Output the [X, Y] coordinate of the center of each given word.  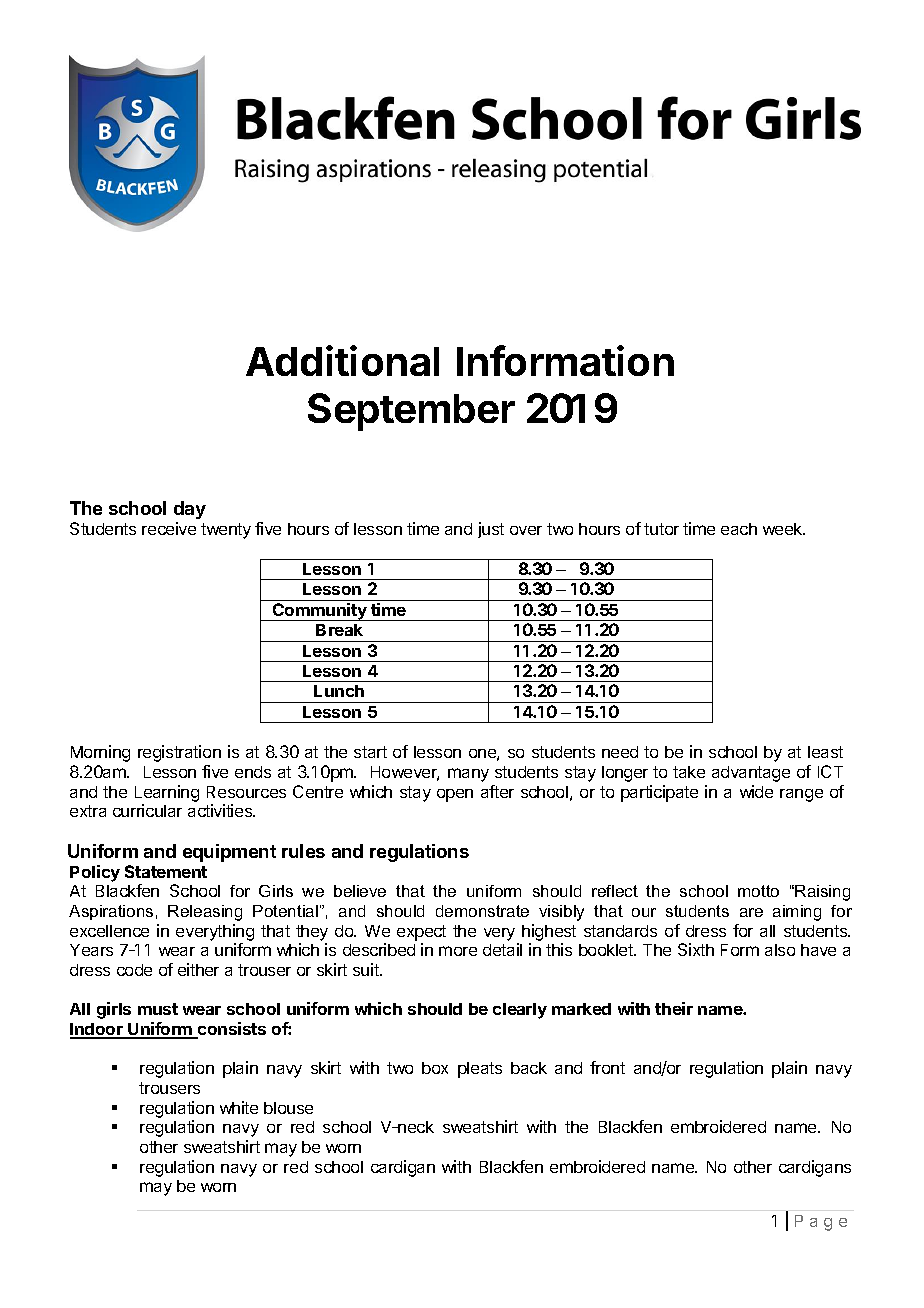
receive [169, 528]
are [751, 912]
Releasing [205, 913]
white [239, 1107]
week [784, 529]
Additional [342, 360]
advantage [751, 774]
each [739, 529]
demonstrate [482, 911]
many [468, 775]
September [411, 412]
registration [179, 753]
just [491, 530]
